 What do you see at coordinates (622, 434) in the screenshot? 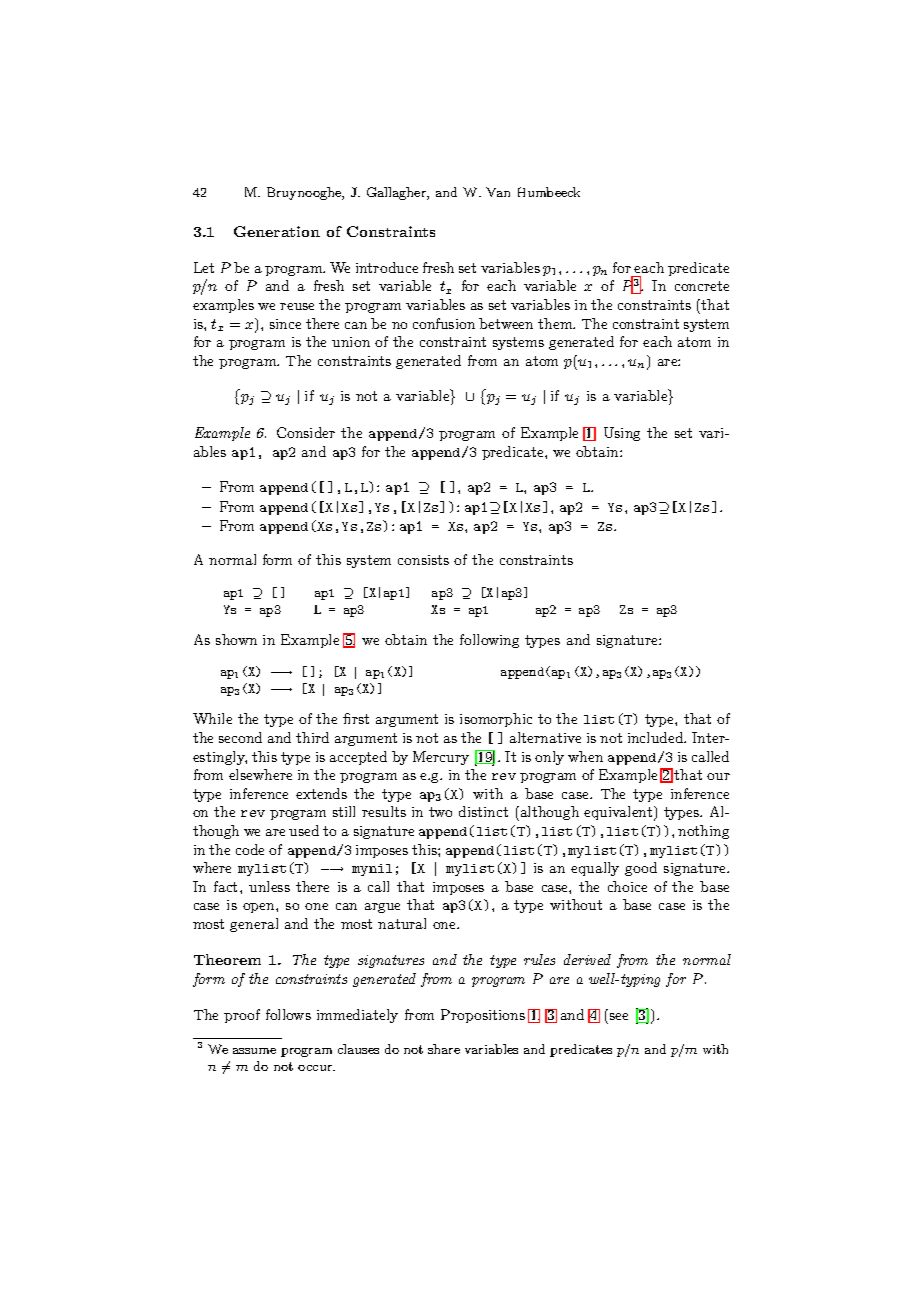
I see `Using` at bounding box center [622, 434].
